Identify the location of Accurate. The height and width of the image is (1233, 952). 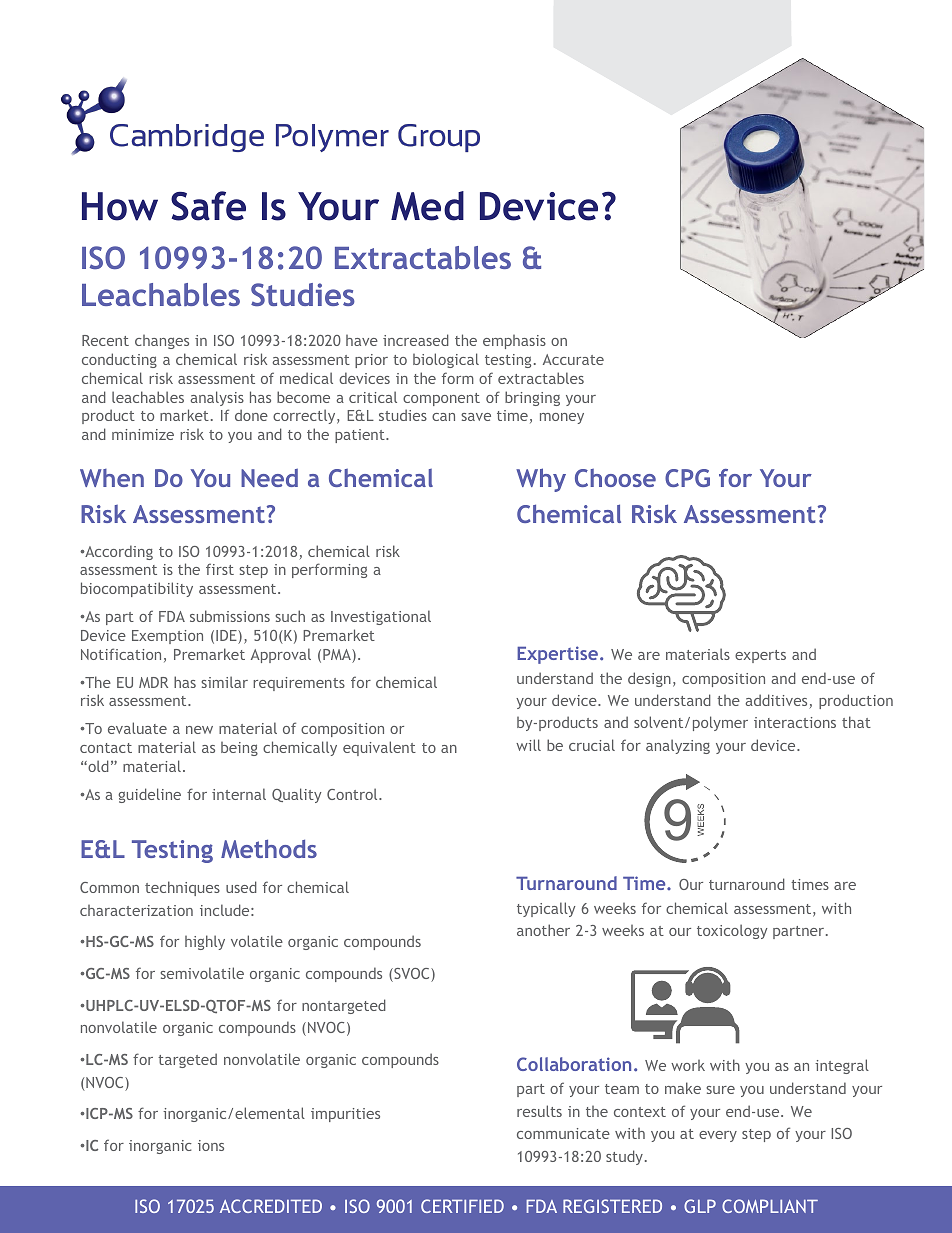
(573, 359).
